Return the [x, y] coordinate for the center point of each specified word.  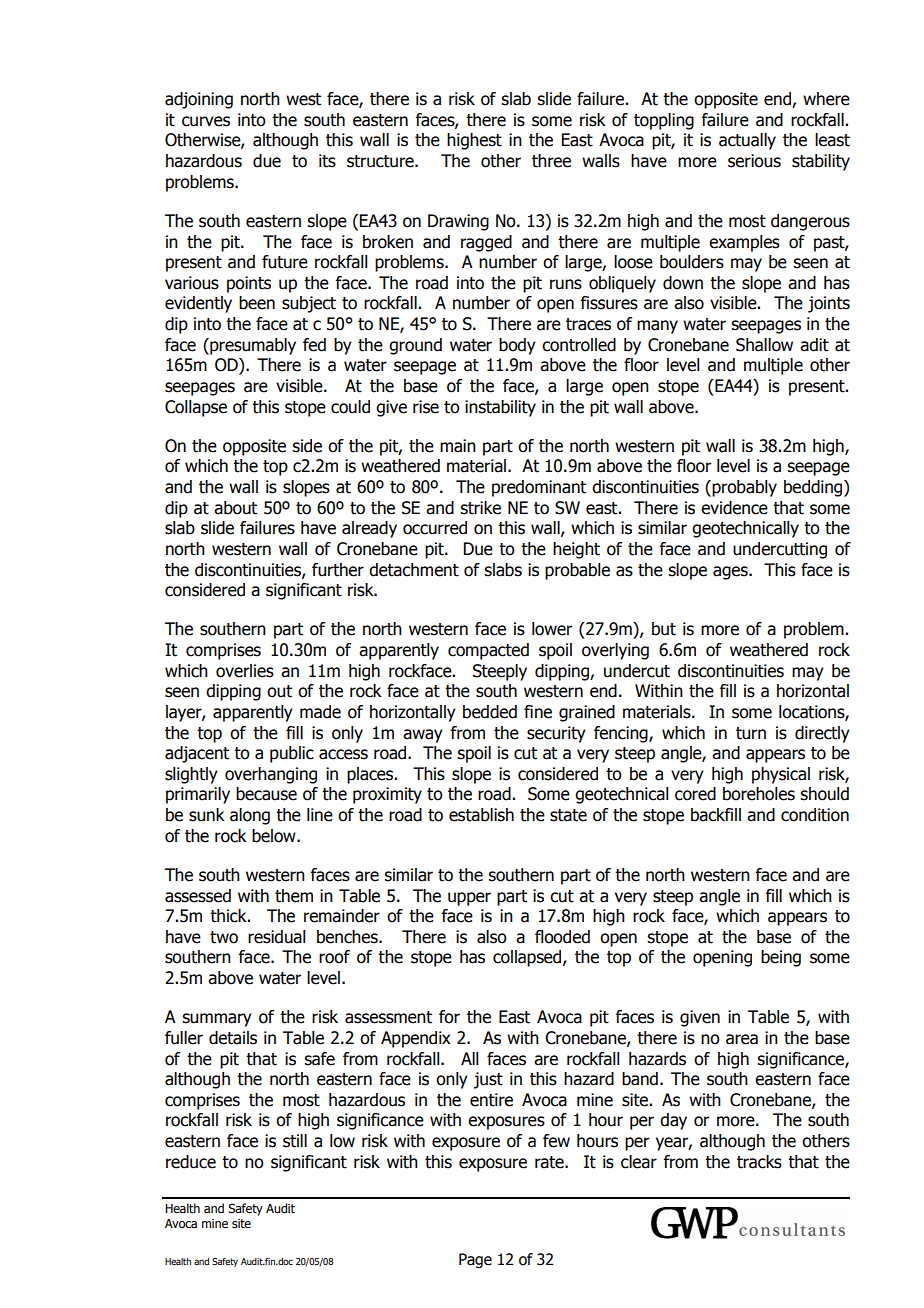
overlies [245, 671]
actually [747, 141]
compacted [488, 651]
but [664, 629]
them [294, 896]
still [295, 1141]
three [551, 161]
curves [206, 121]
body [517, 346]
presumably [252, 346]
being [781, 958]
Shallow [764, 345]
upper [469, 899]
